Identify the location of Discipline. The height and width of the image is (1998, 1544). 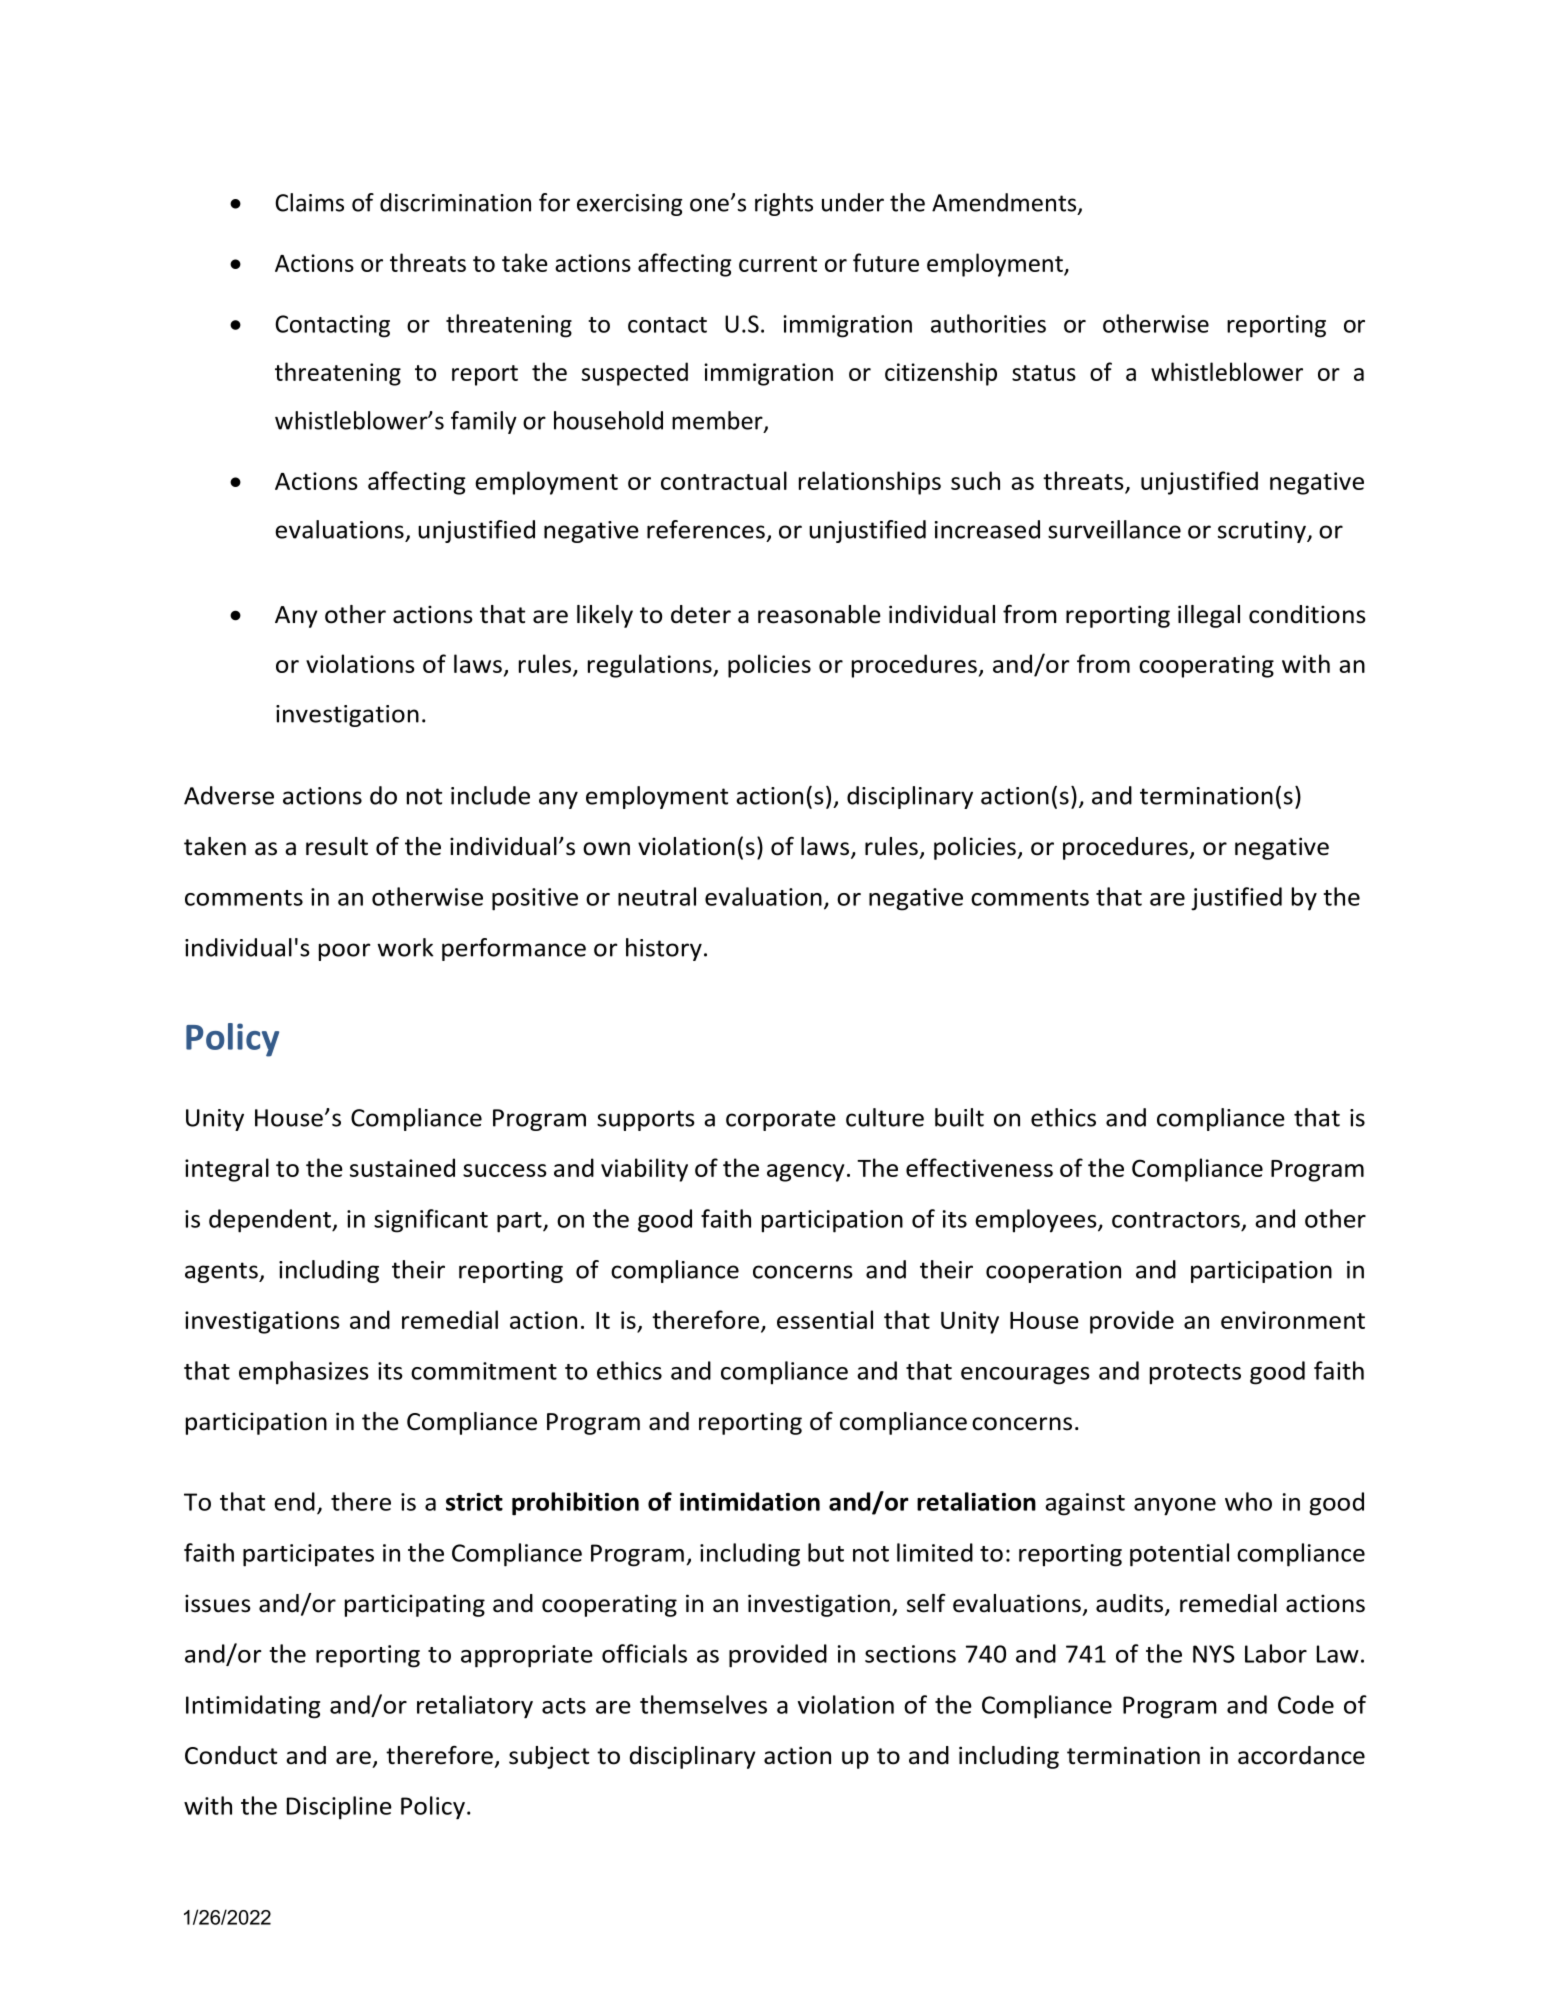
(339, 1808).
